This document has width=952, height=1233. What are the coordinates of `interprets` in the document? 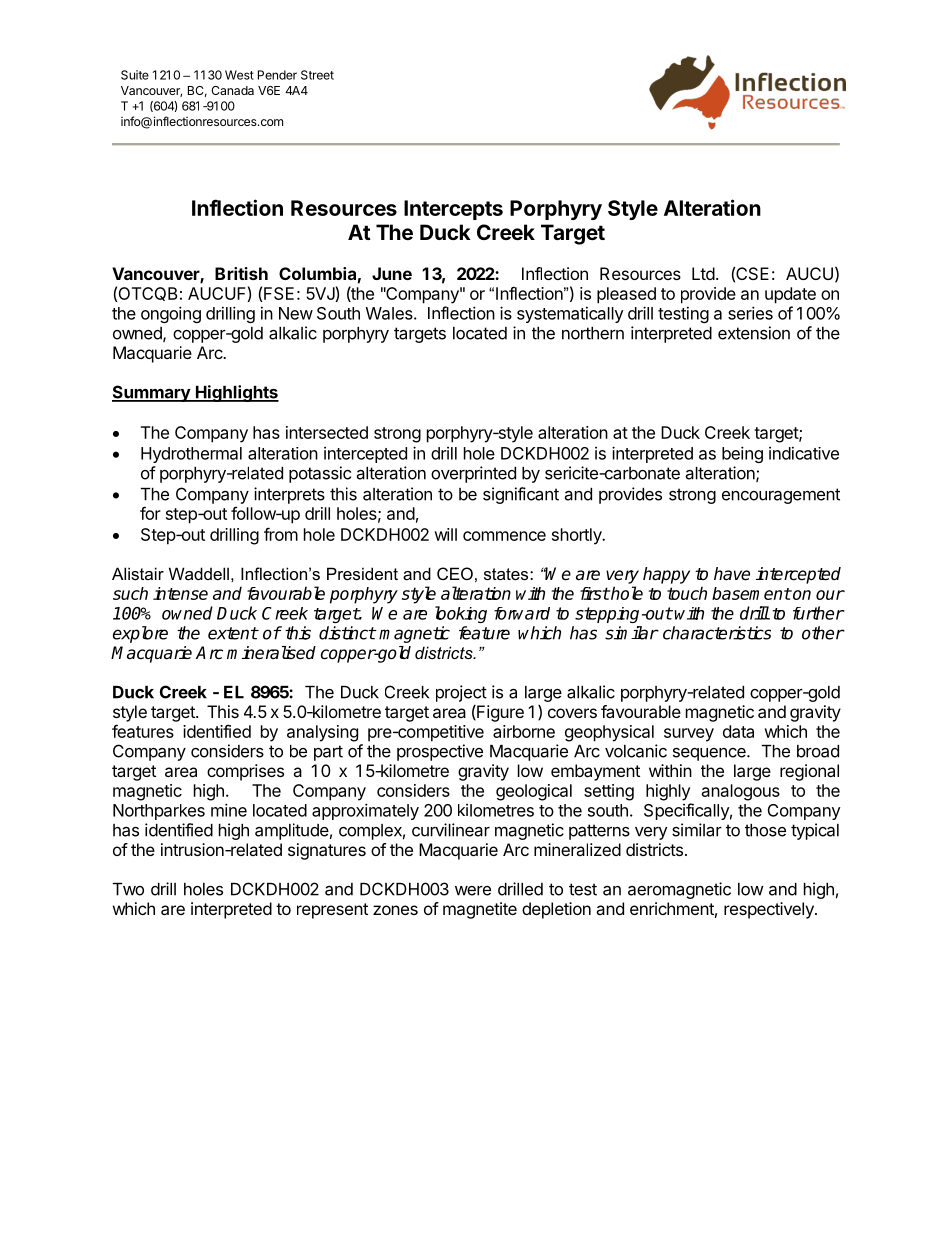 It's located at (289, 495).
